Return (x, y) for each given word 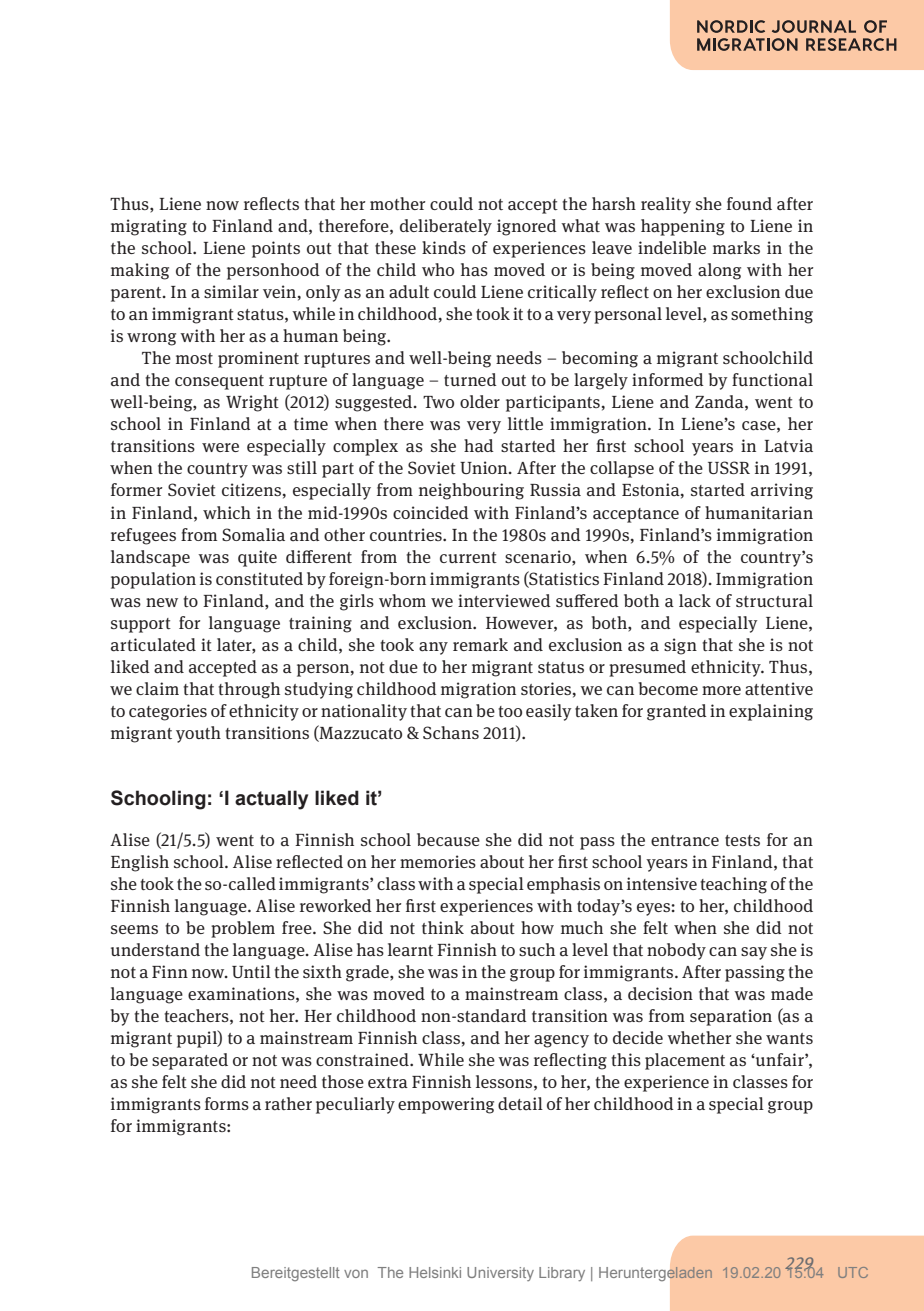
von (356, 1273)
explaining (771, 712)
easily (549, 712)
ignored (527, 227)
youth (198, 734)
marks (736, 248)
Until (251, 971)
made (792, 994)
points (276, 249)
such (537, 949)
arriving (782, 491)
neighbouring (471, 491)
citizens (251, 489)
